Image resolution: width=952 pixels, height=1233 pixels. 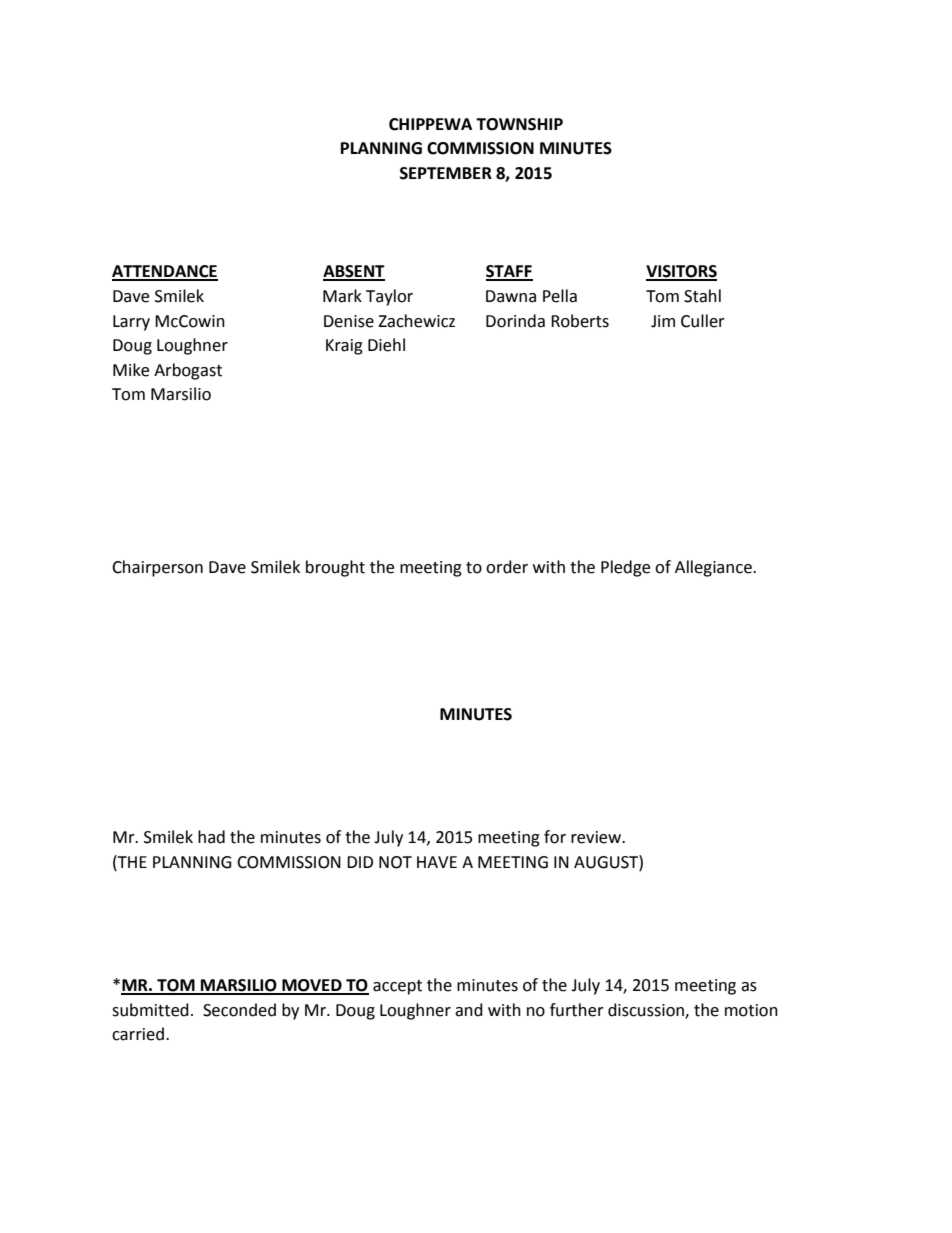 What do you see at coordinates (157, 568) in the screenshot?
I see `Chairperson` at bounding box center [157, 568].
